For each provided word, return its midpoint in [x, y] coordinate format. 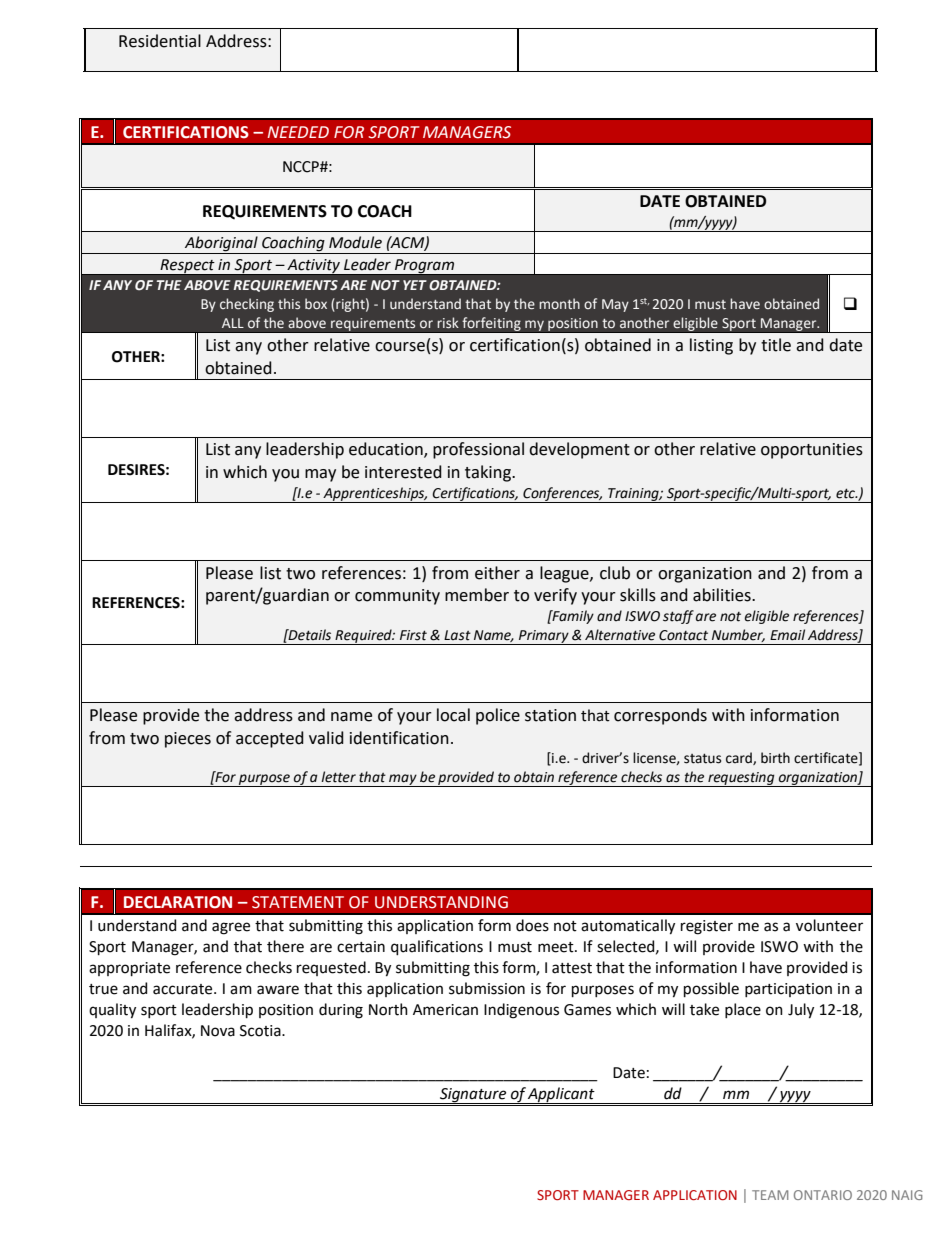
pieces [188, 740]
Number [738, 635]
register [707, 927]
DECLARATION [178, 902]
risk [448, 322]
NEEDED [298, 132]
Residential [160, 41]
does [532, 925]
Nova [218, 1031]
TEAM [770, 1195]
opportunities [812, 451]
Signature [473, 1096]
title [776, 345]
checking [247, 305]
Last [457, 635]
